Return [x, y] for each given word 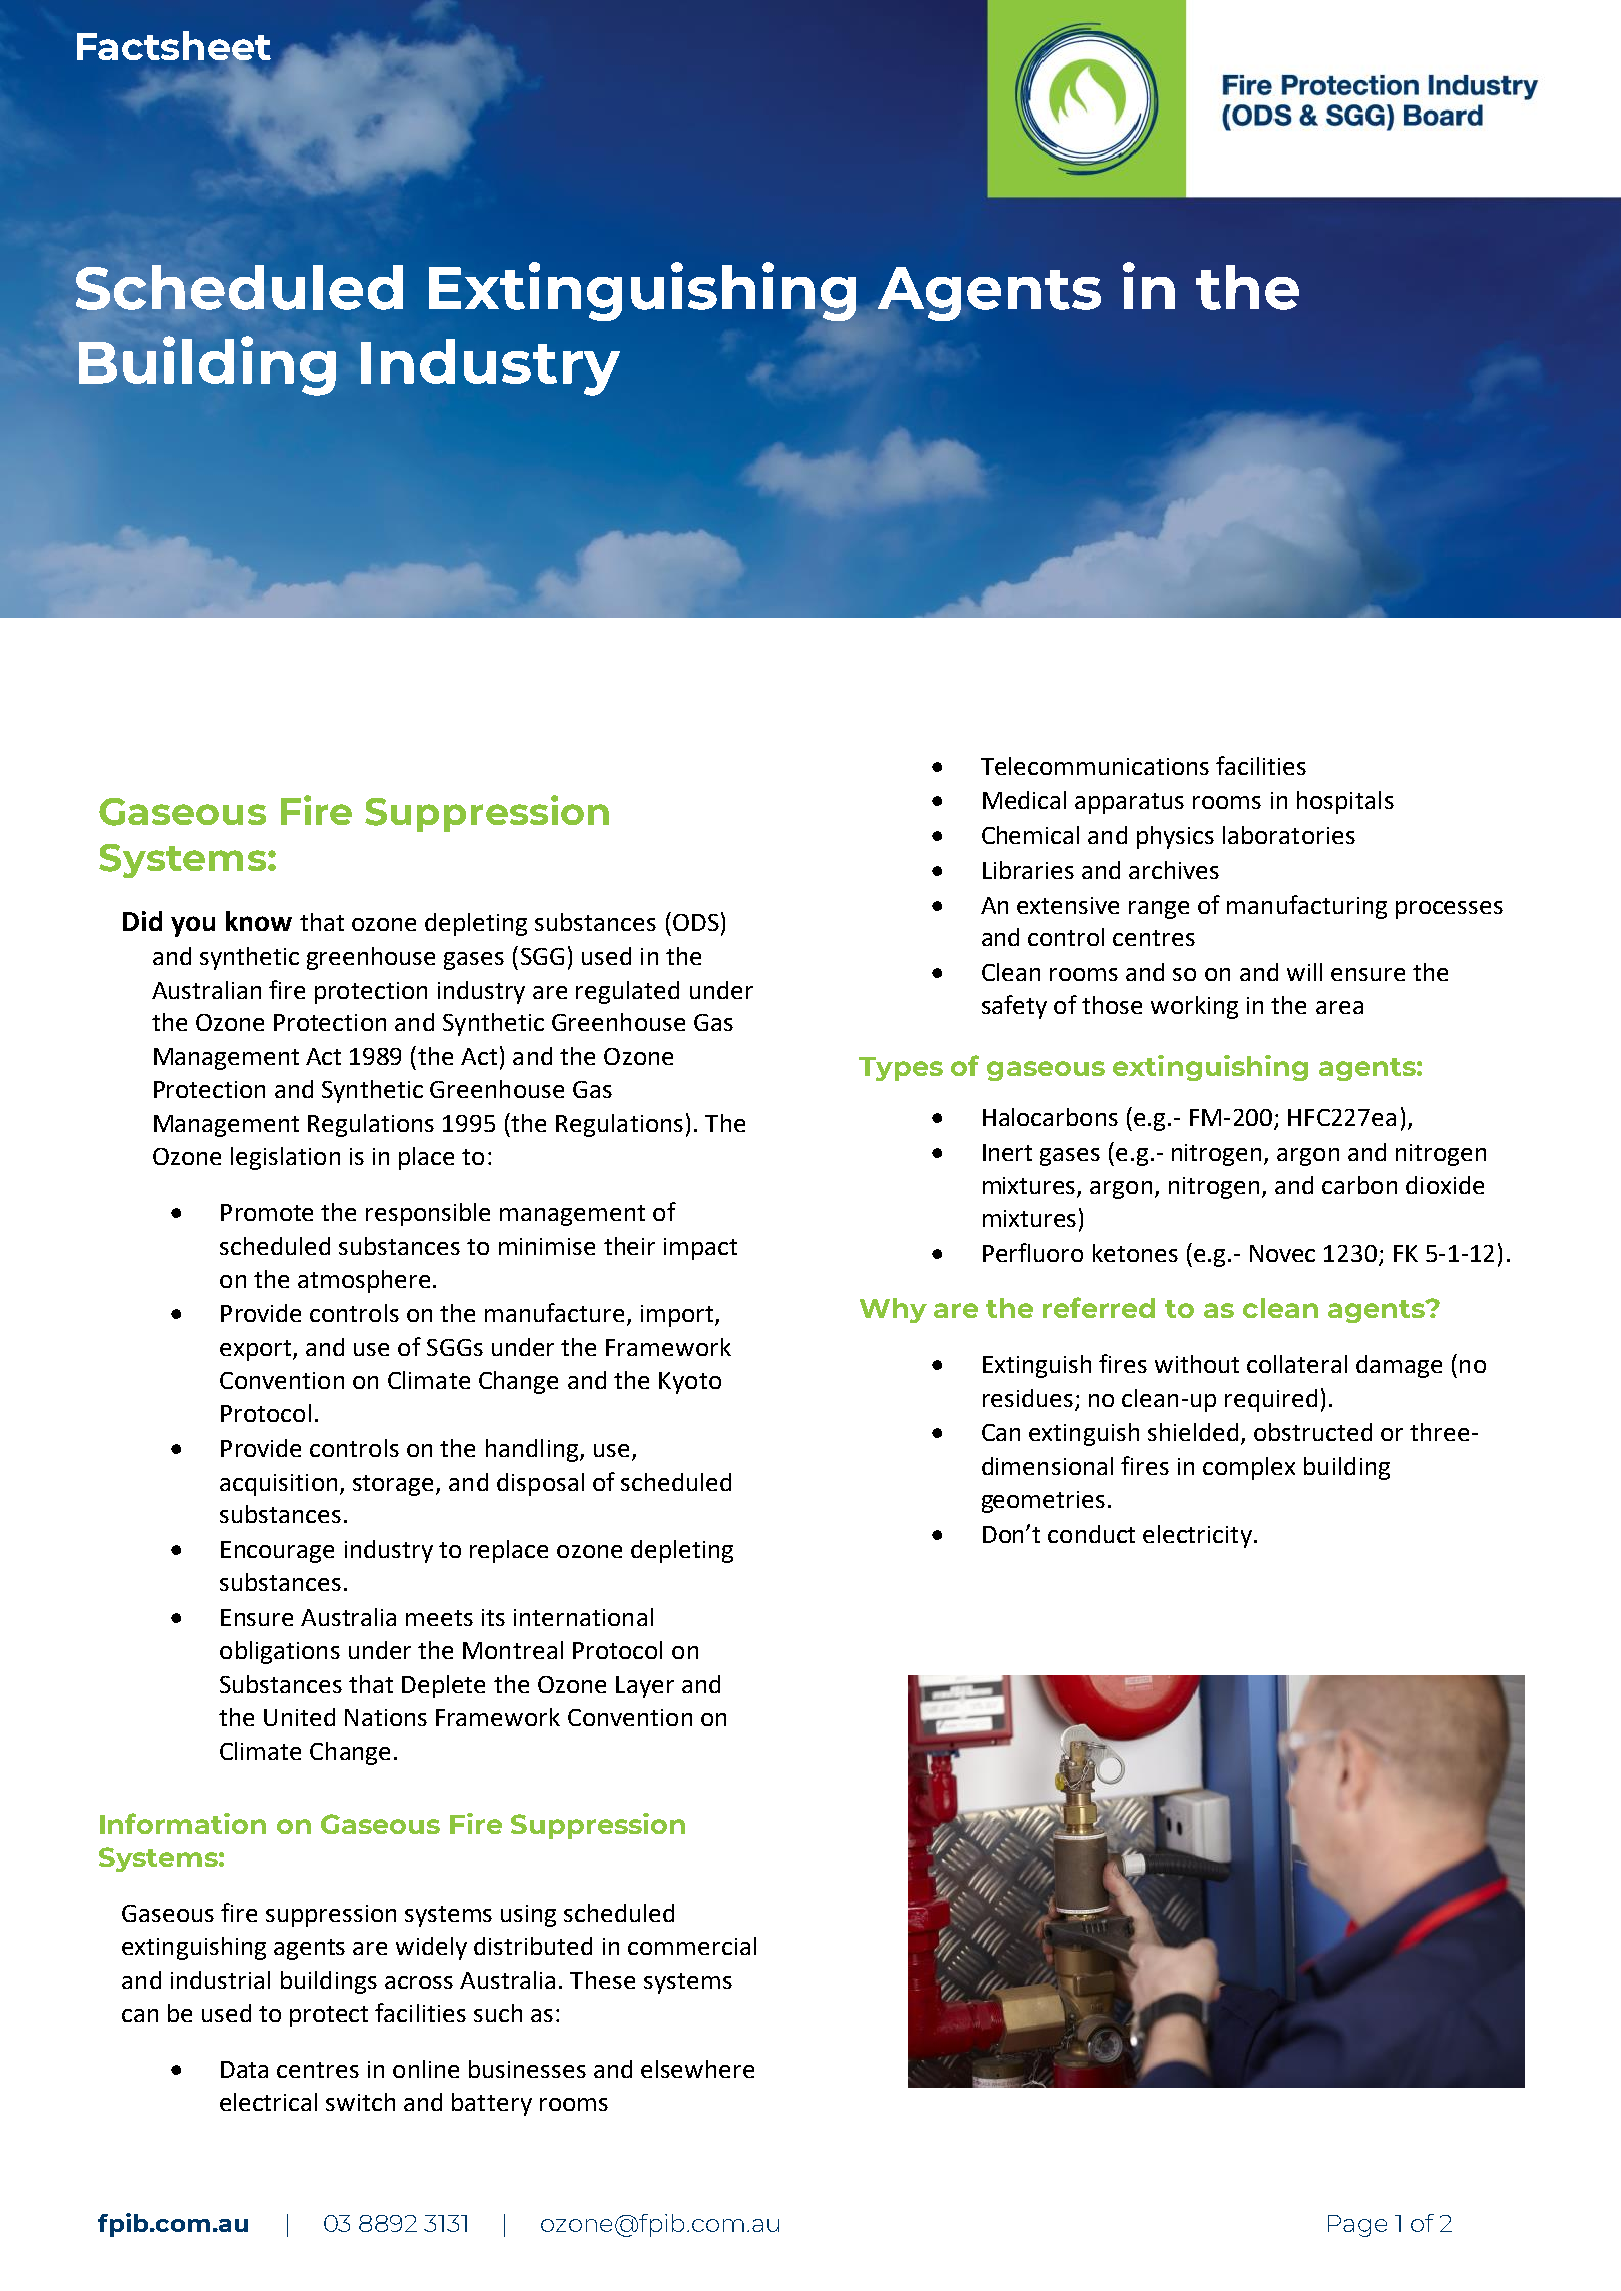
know [259, 921]
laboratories [1289, 835]
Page [1357, 2226]
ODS [696, 922]
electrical [268, 2102]
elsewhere [697, 2069]
